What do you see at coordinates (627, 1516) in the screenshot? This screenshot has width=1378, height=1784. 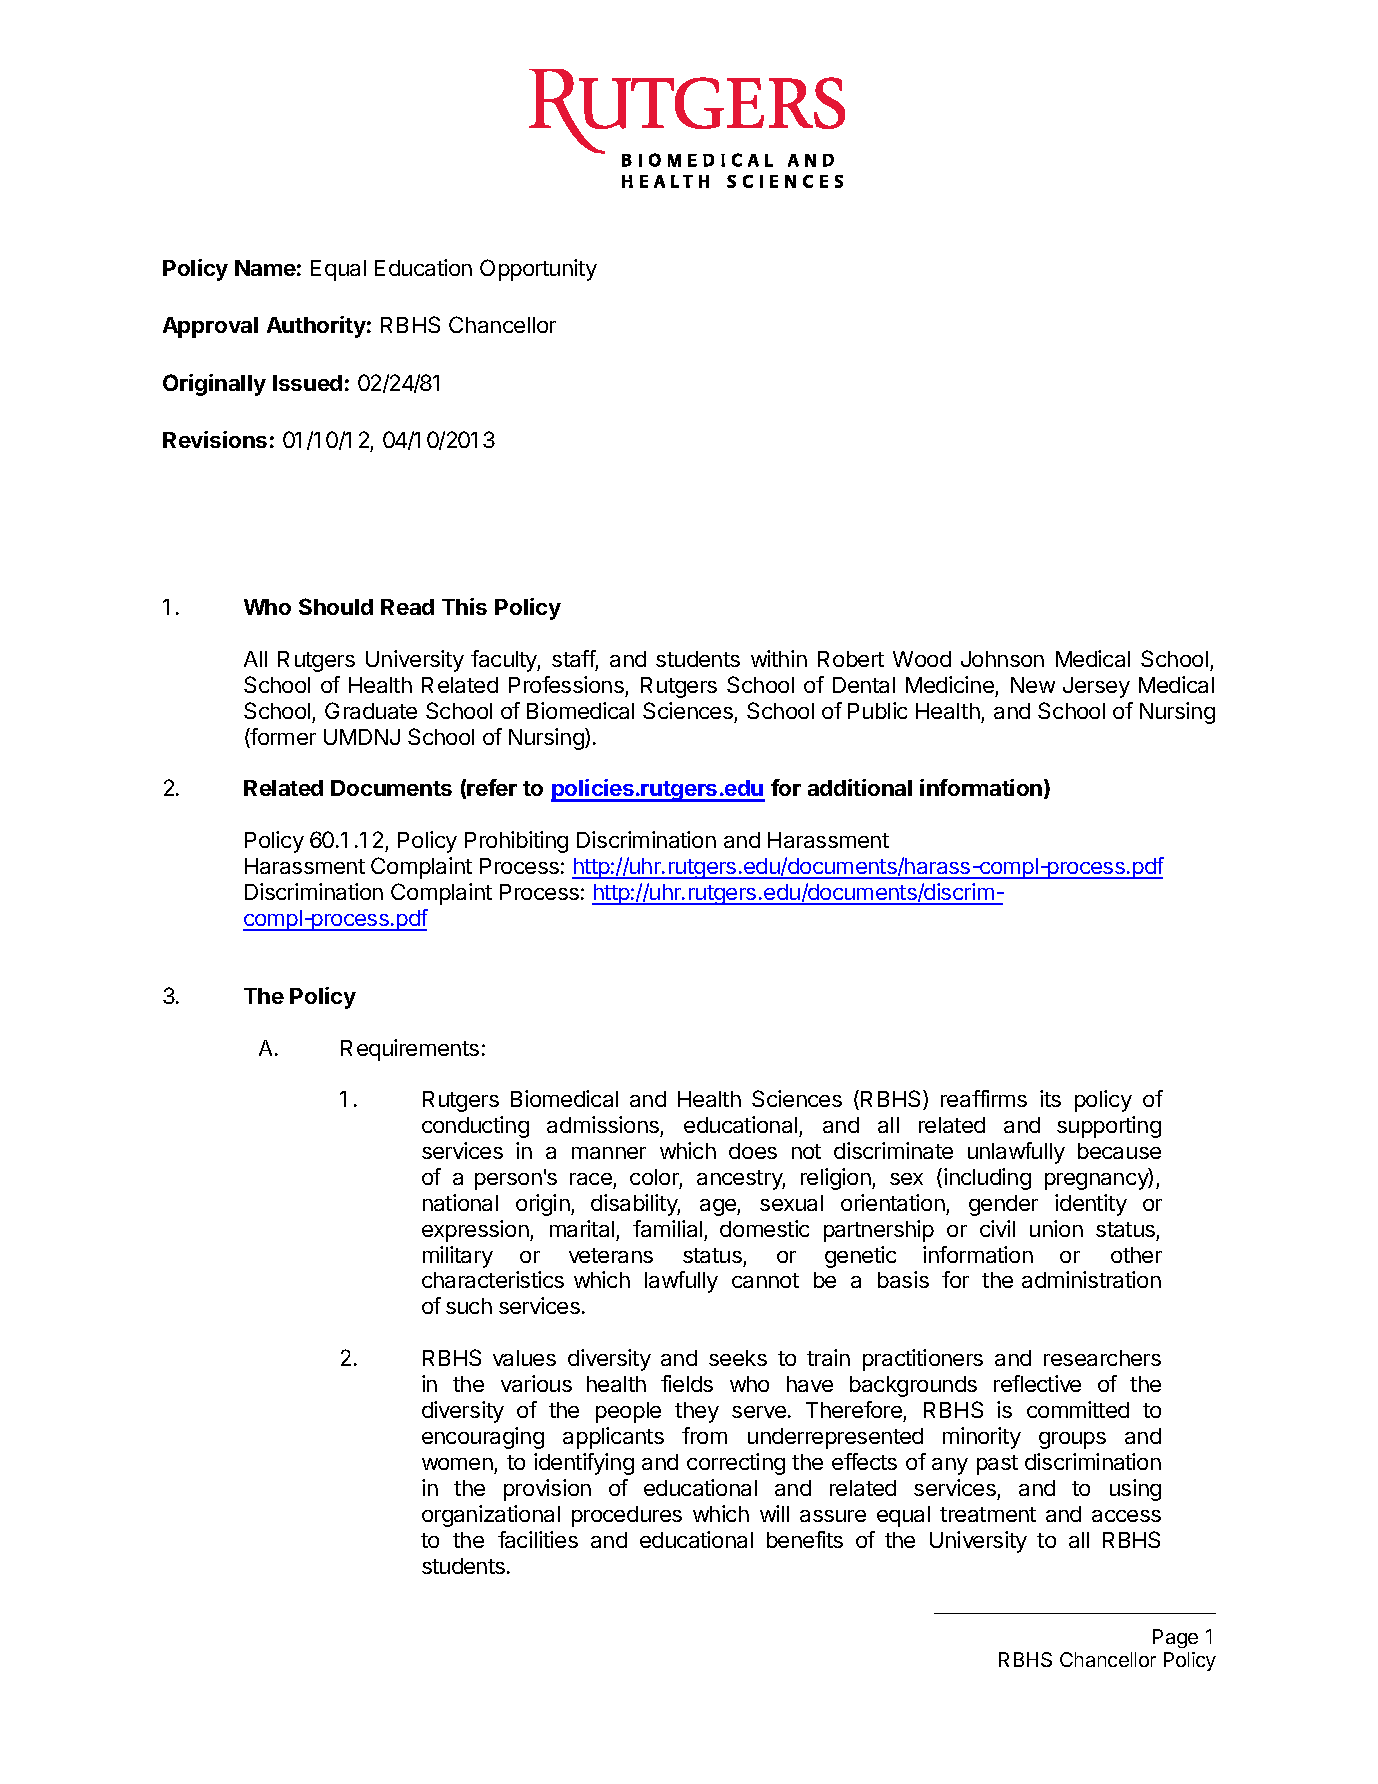 I see `procedures` at bounding box center [627, 1516].
